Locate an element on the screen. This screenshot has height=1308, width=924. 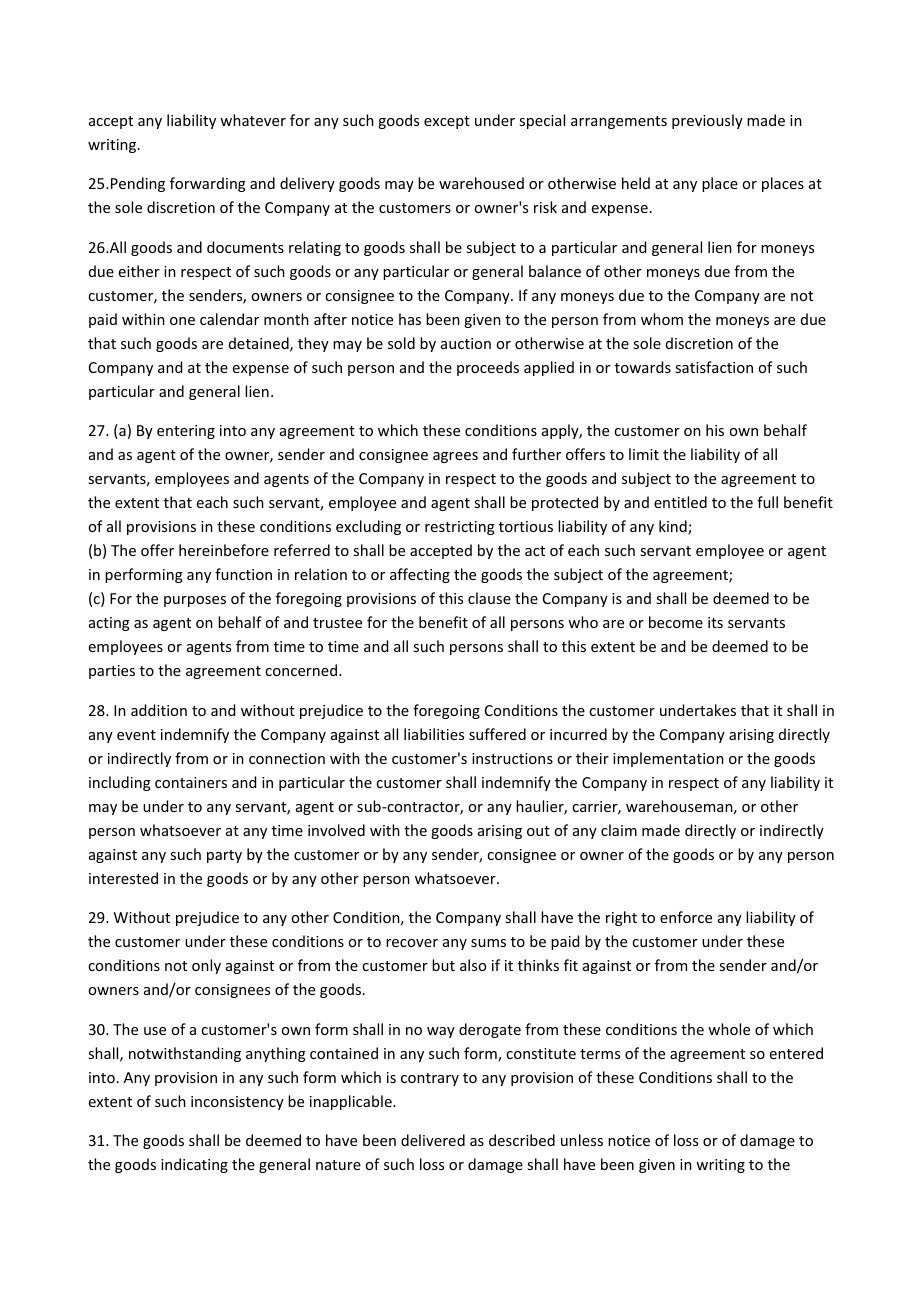
its is located at coordinates (715, 622).
